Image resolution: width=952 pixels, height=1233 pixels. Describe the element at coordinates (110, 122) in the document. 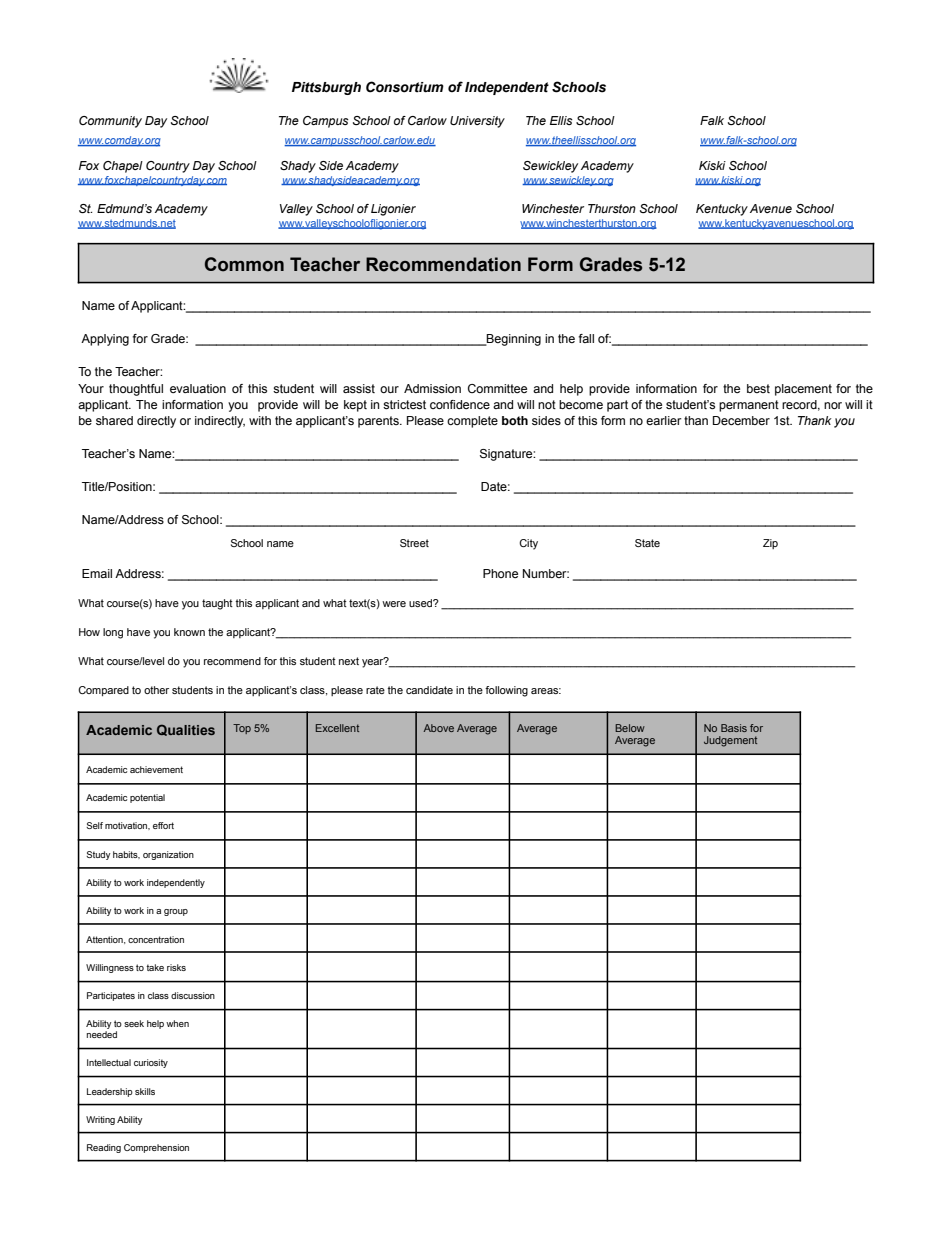

I see `Community` at that location.
